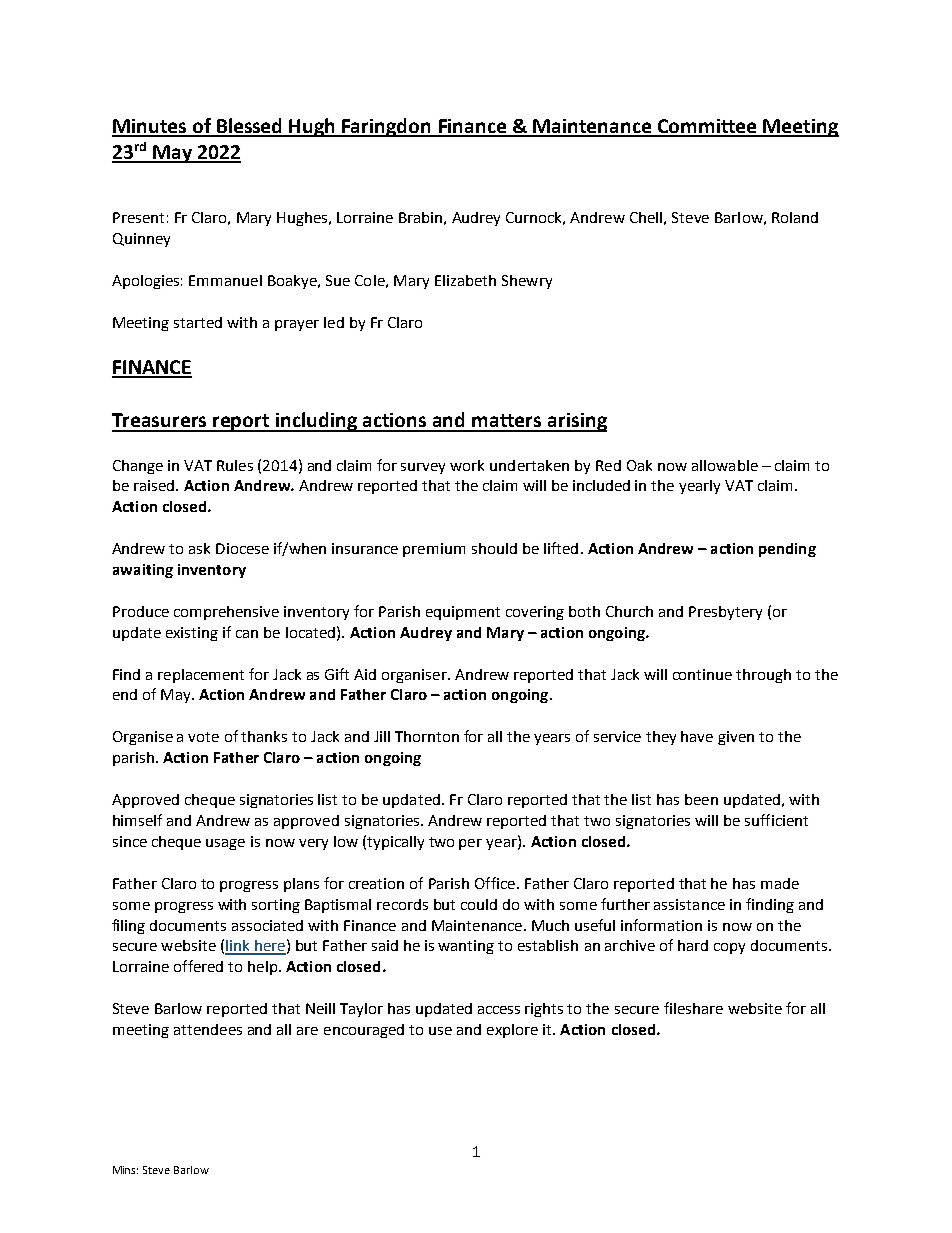 The image size is (952, 1233). I want to click on allowable, so click(725, 465).
